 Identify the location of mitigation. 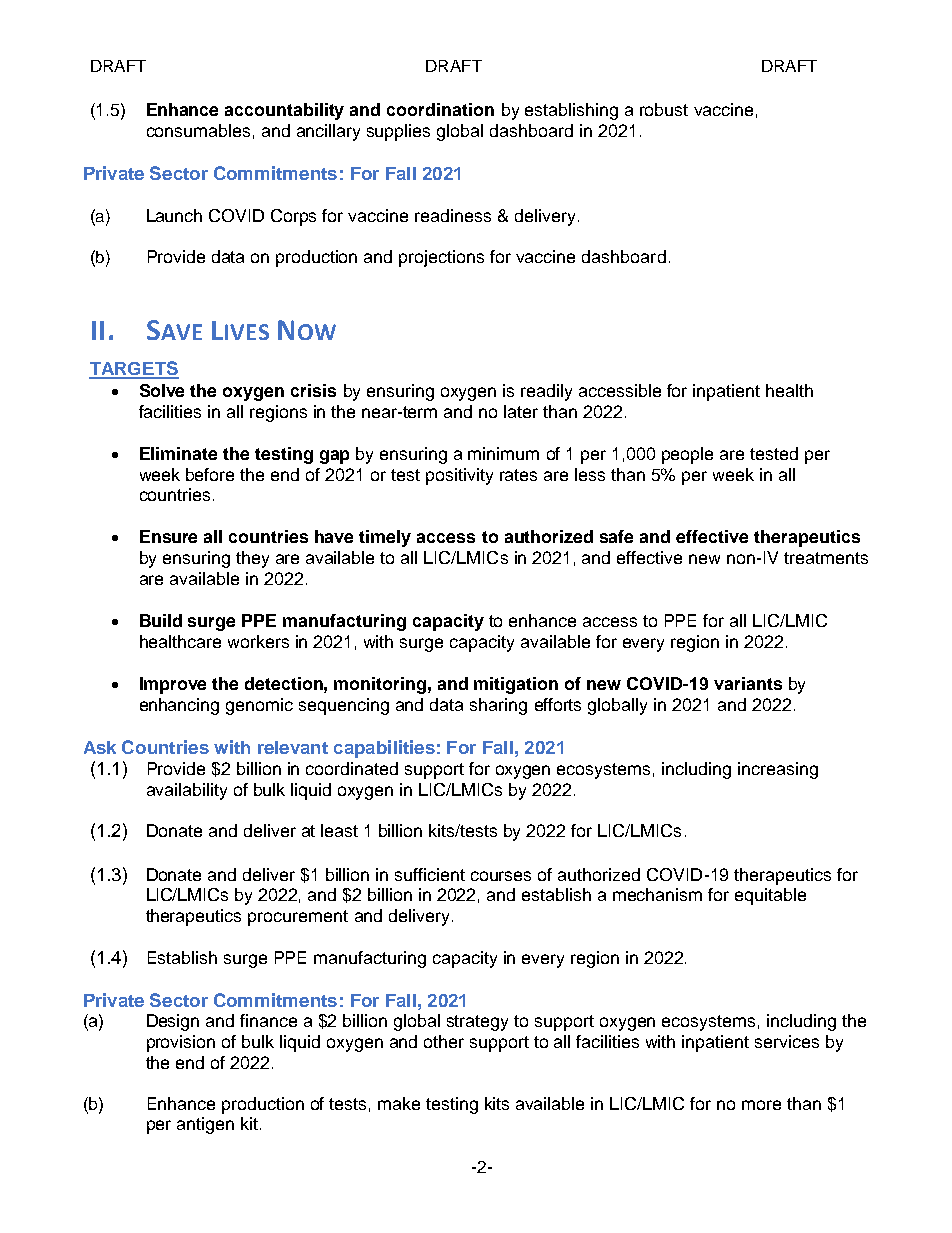
(516, 685).
